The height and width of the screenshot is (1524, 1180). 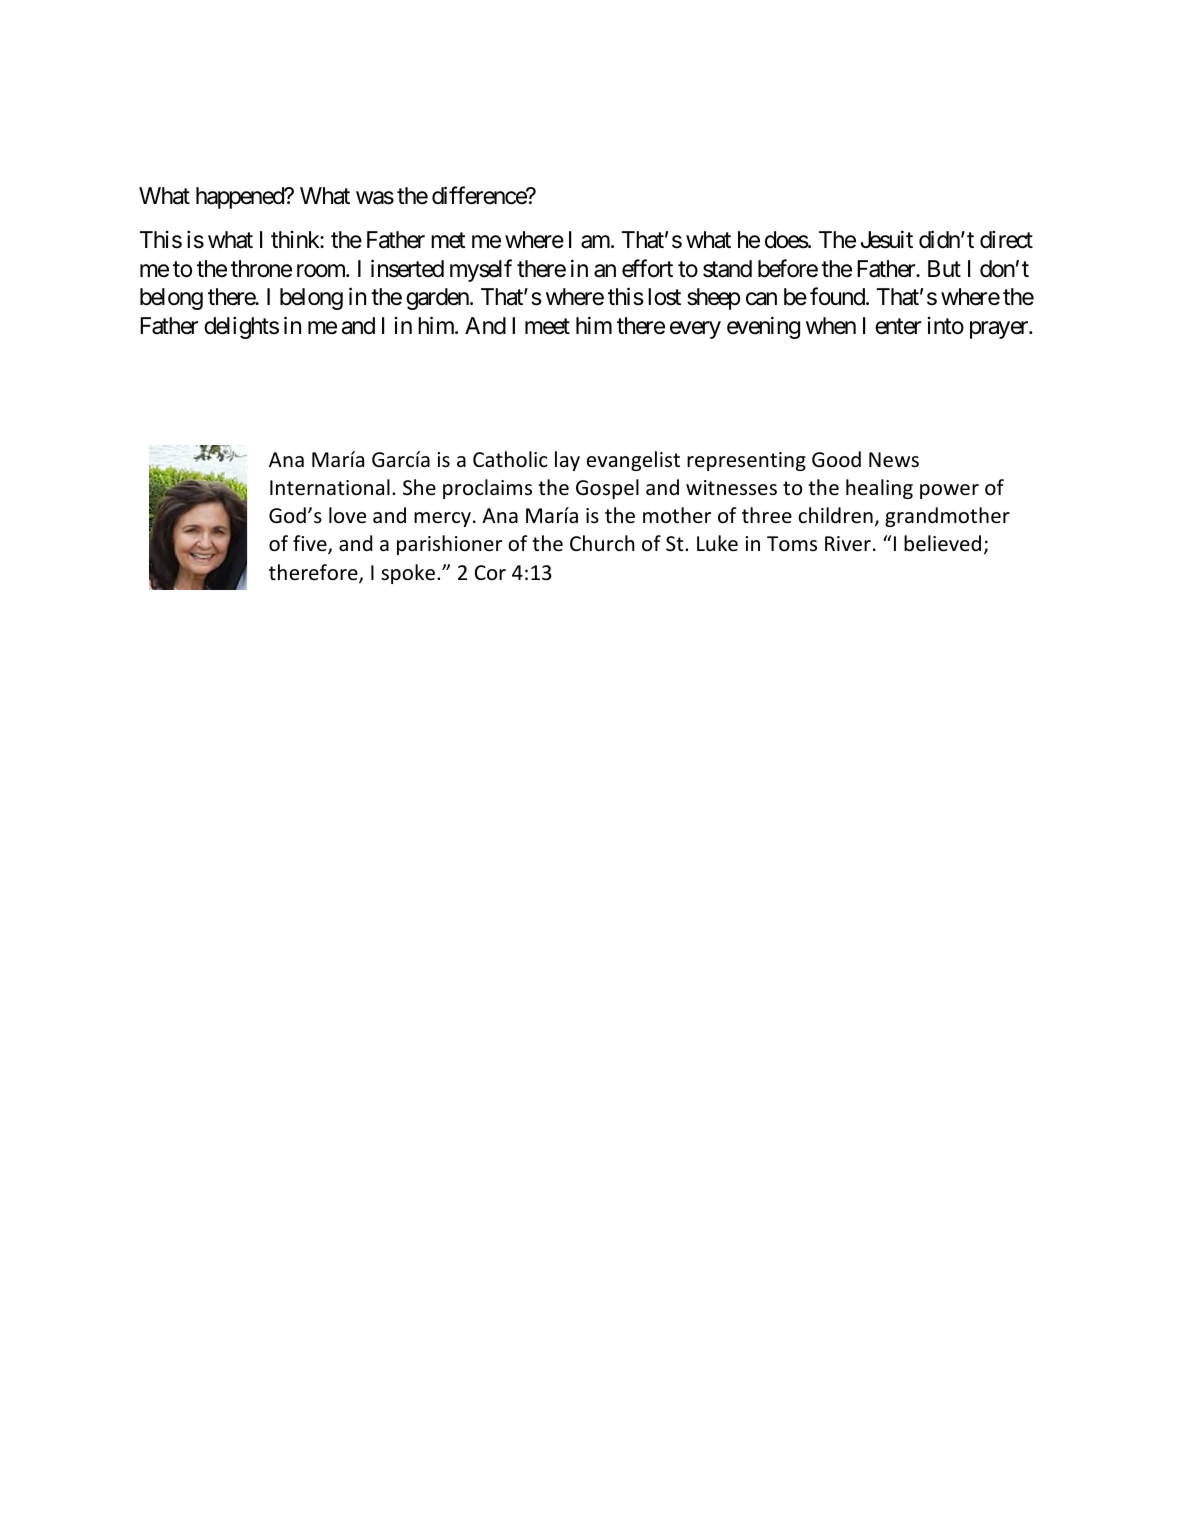 What do you see at coordinates (408, 574) in the screenshot?
I see `spoke` at bounding box center [408, 574].
